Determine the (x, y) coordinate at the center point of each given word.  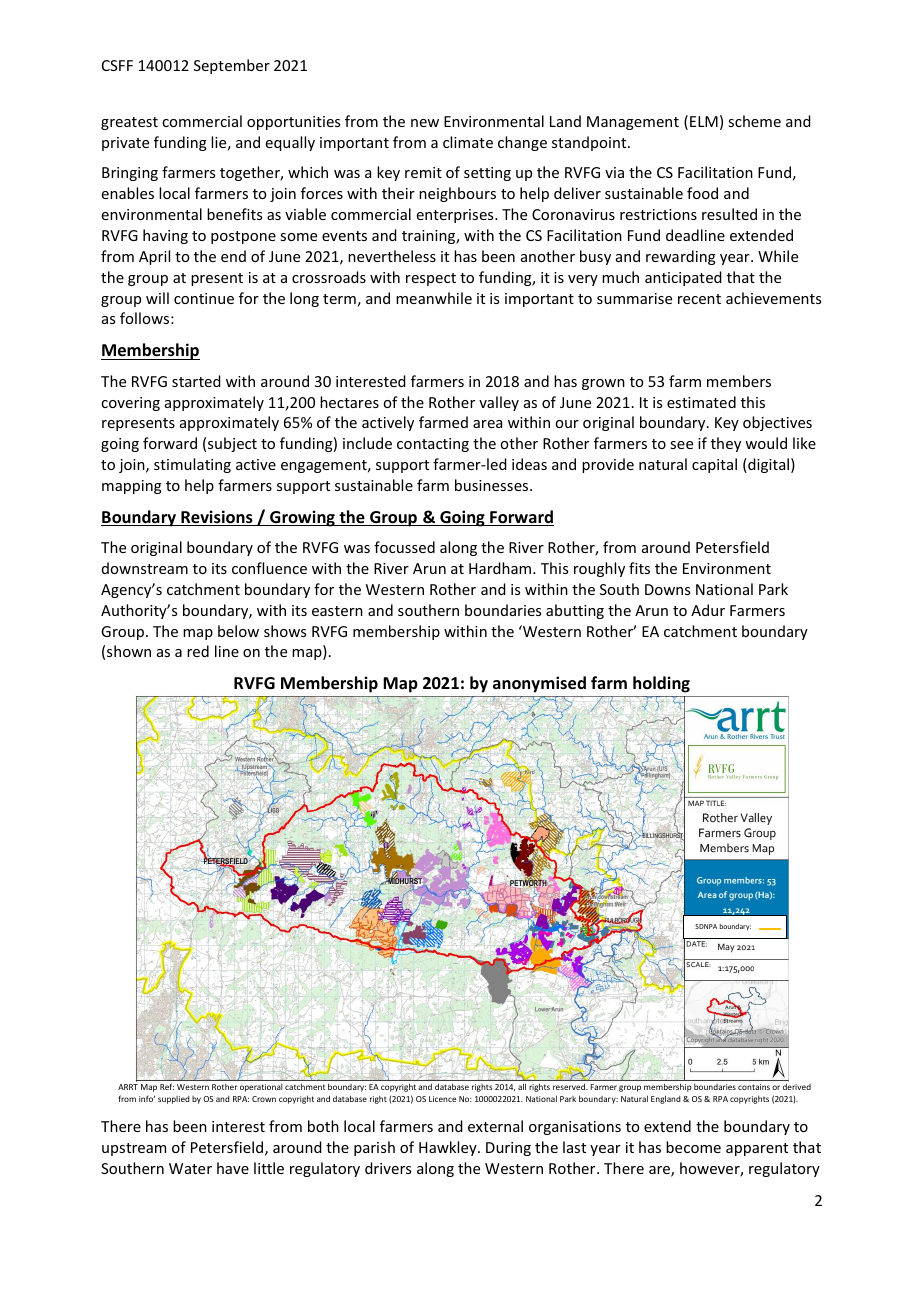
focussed (404, 547)
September (232, 66)
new (425, 123)
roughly (599, 569)
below (238, 631)
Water (190, 1168)
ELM (704, 121)
